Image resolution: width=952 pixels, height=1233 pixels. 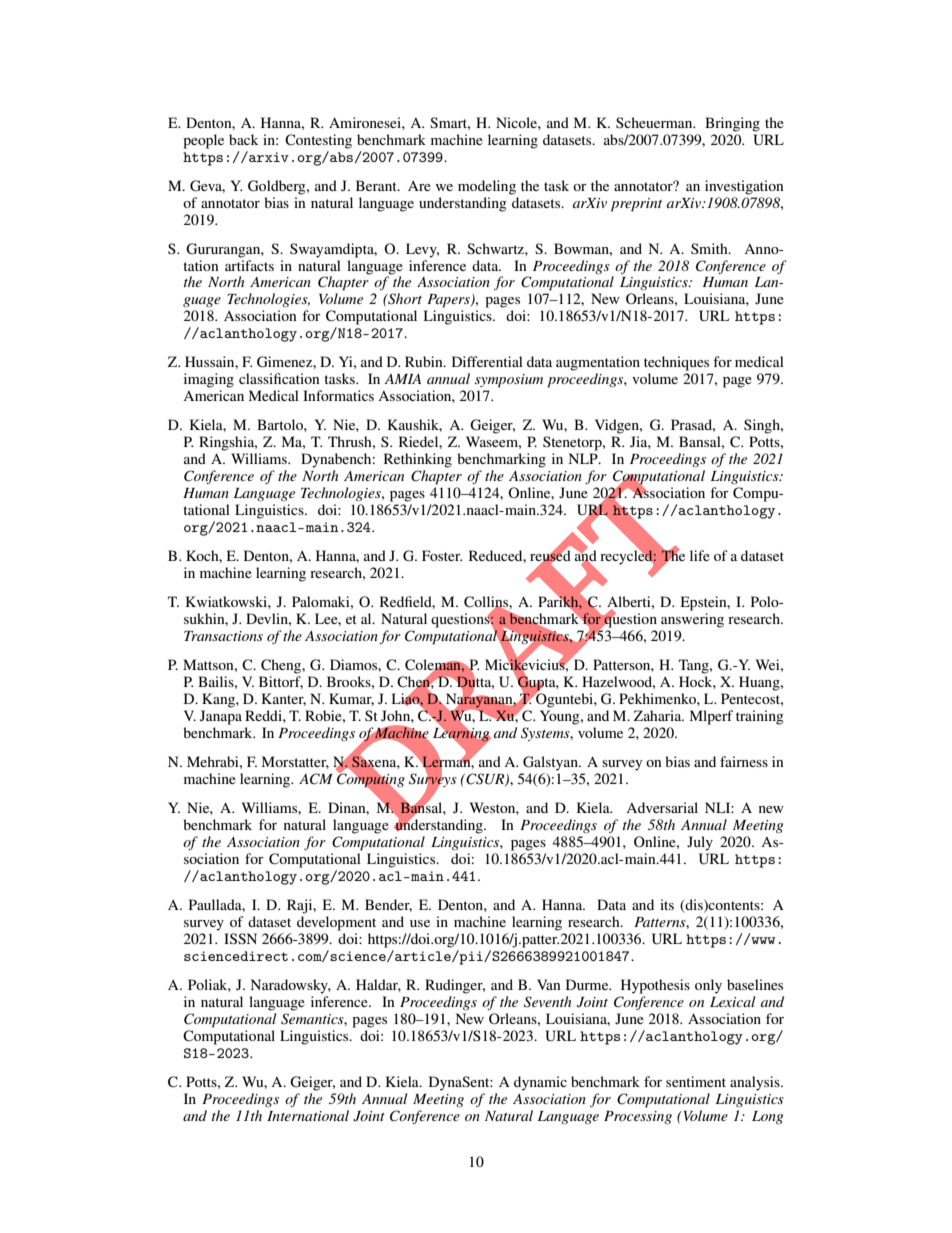 What do you see at coordinates (732, 124) in the document?
I see `Bringing` at bounding box center [732, 124].
